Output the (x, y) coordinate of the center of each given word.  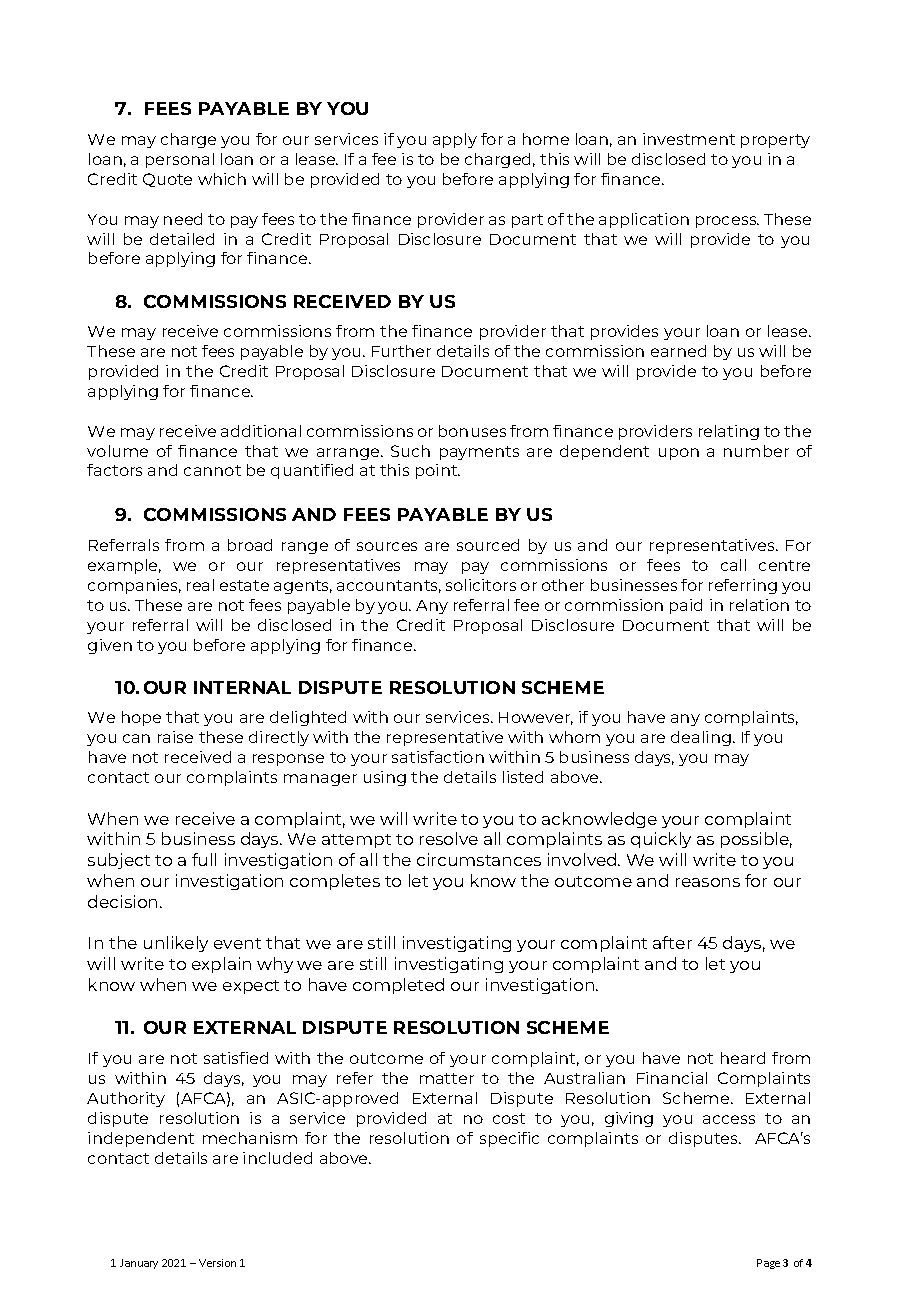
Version (217, 1263)
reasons (708, 882)
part (527, 221)
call (733, 565)
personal (180, 160)
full (204, 859)
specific (509, 1139)
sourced (488, 545)
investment (689, 139)
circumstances (479, 859)
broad (250, 545)
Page (768, 1264)
